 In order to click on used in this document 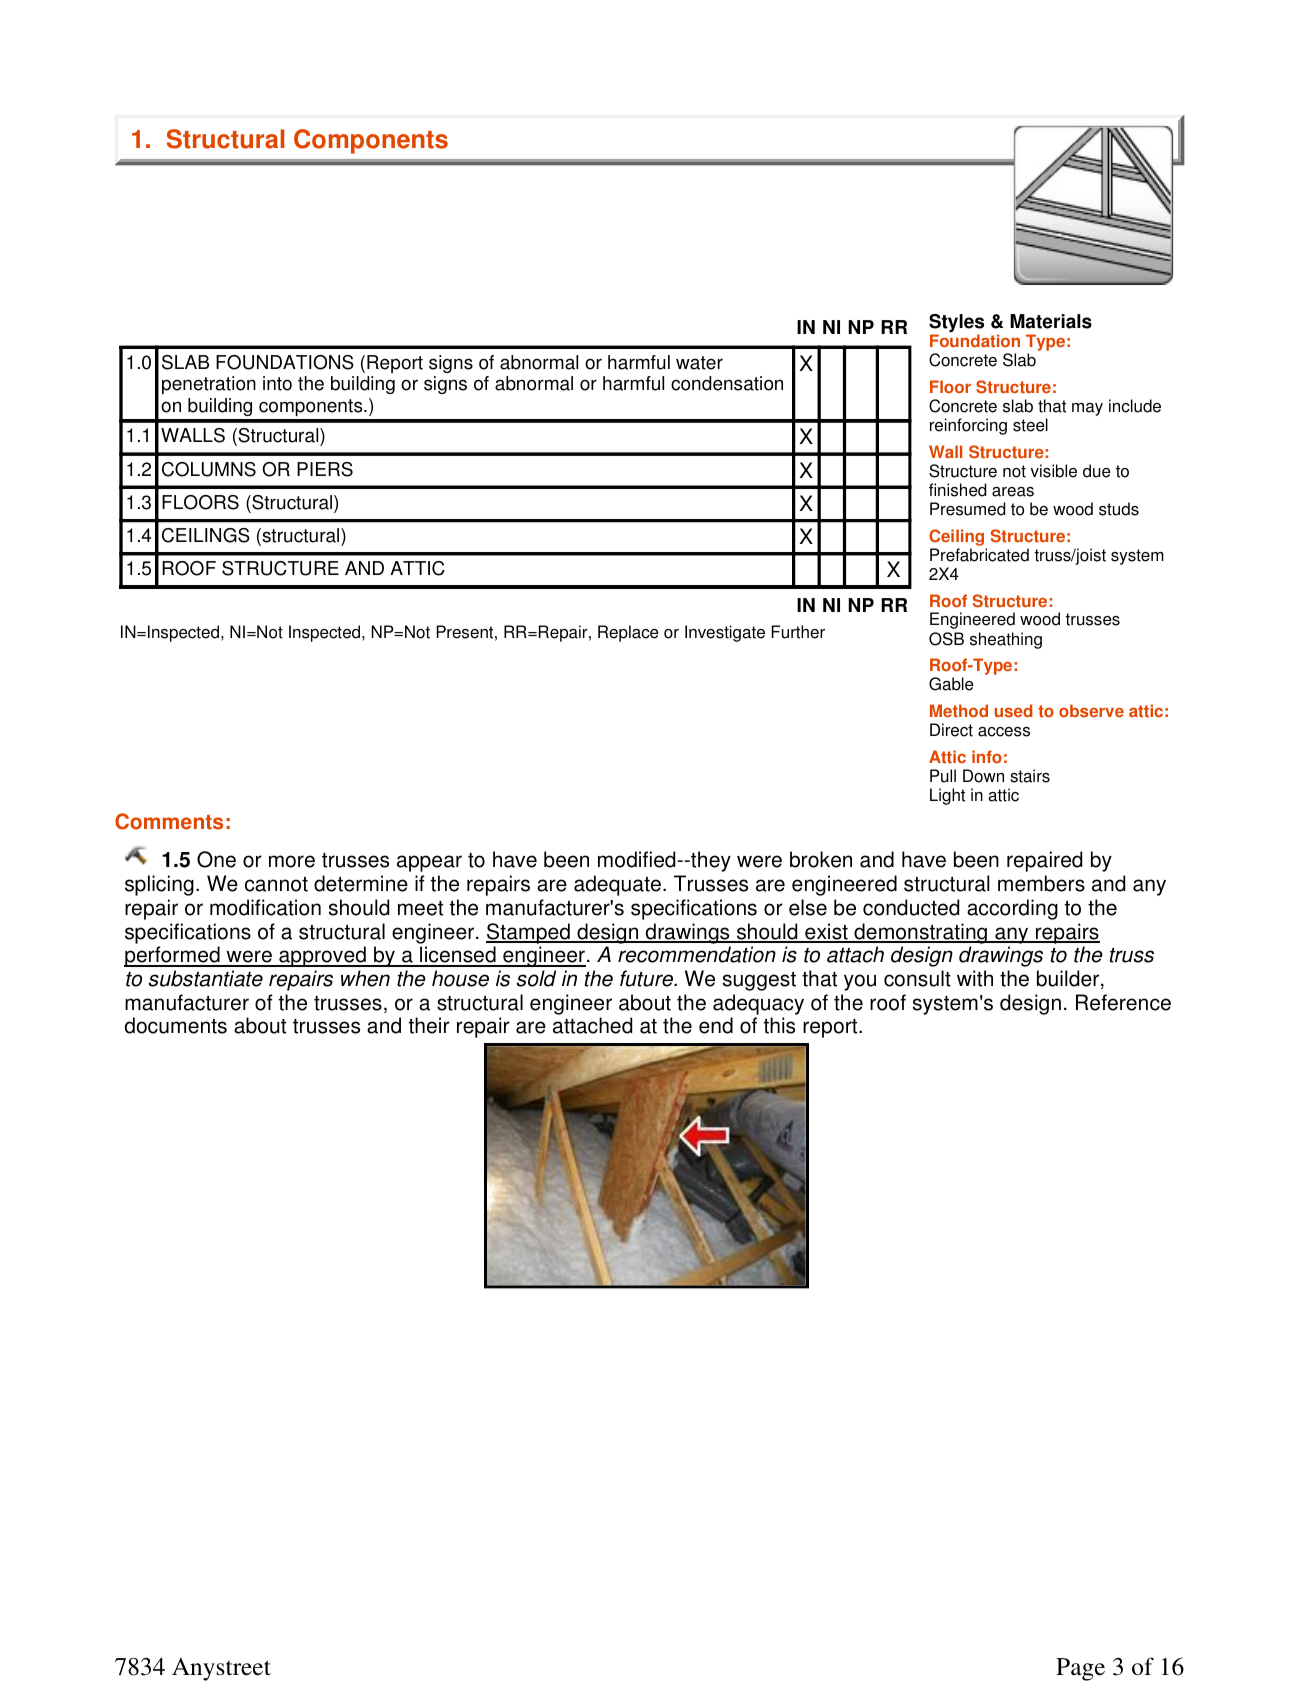, I will do `click(1013, 711)`.
